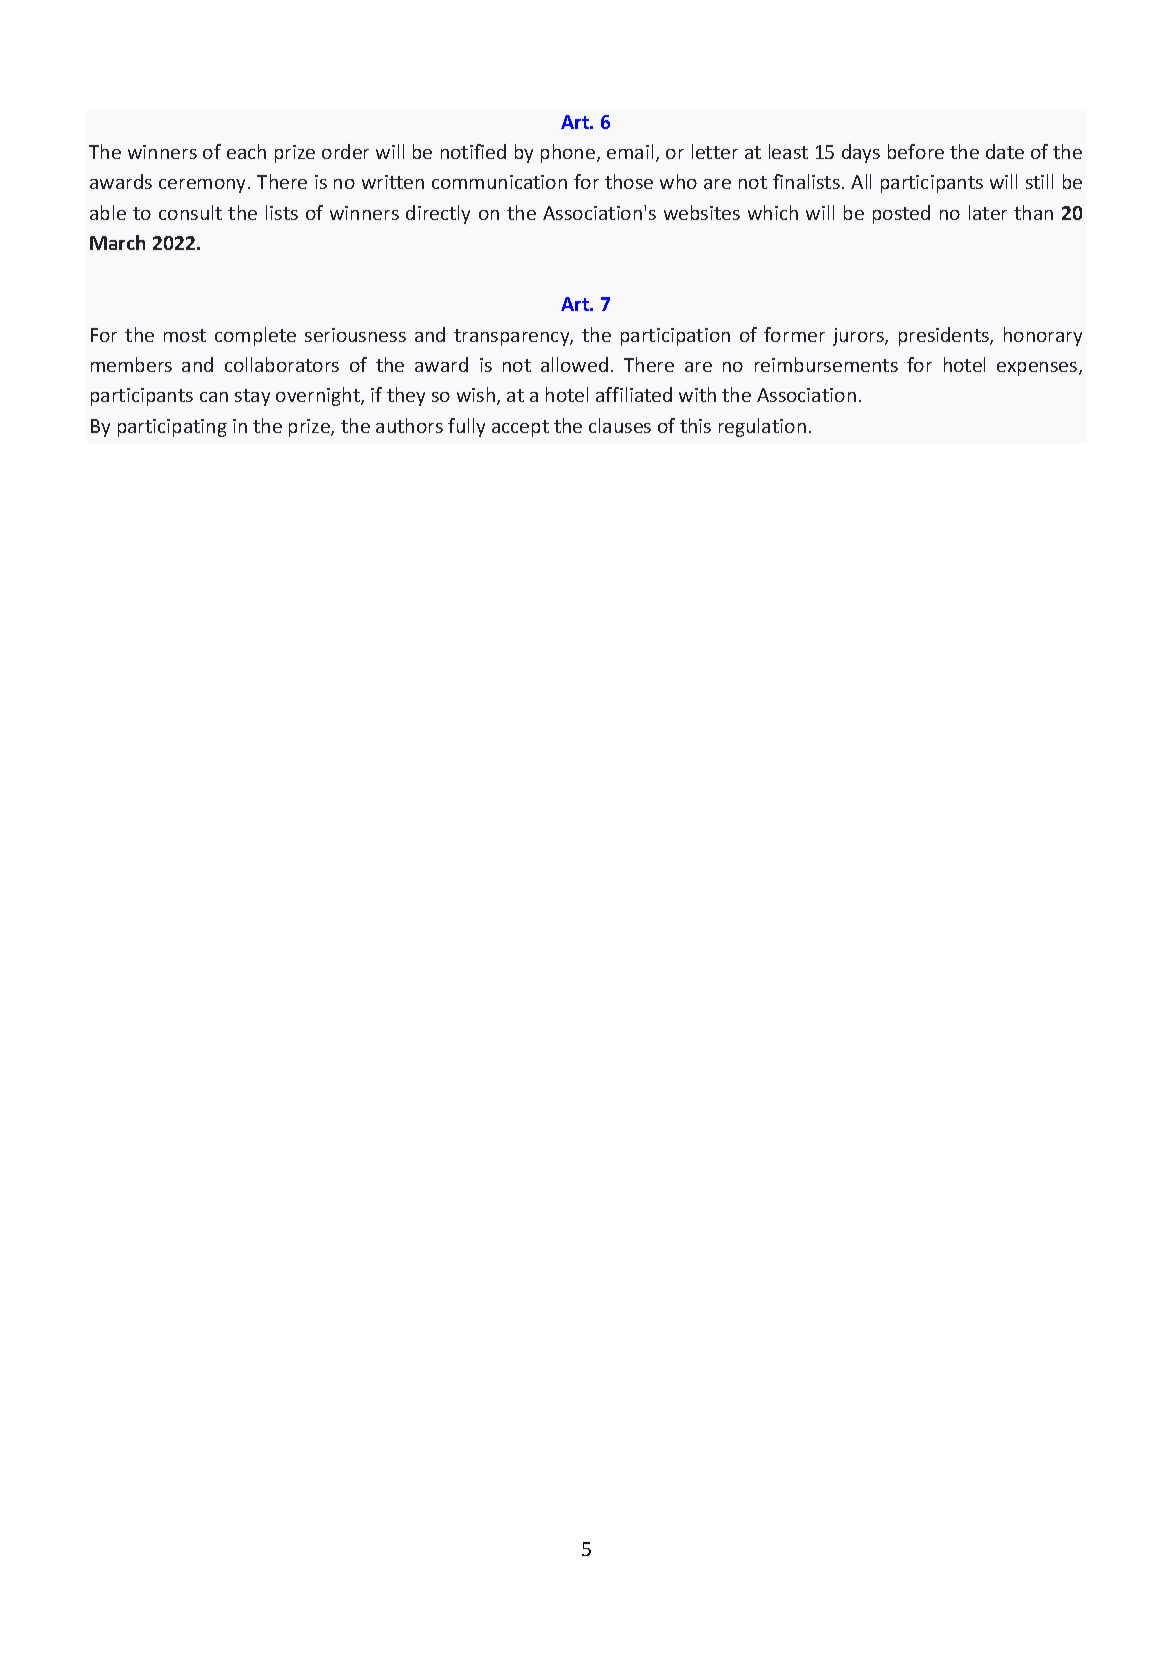 The image size is (1173, 1659). What do you see at coordinates (859, 337) in the page?
I see `jurors` at bounding box center [859, 337].
